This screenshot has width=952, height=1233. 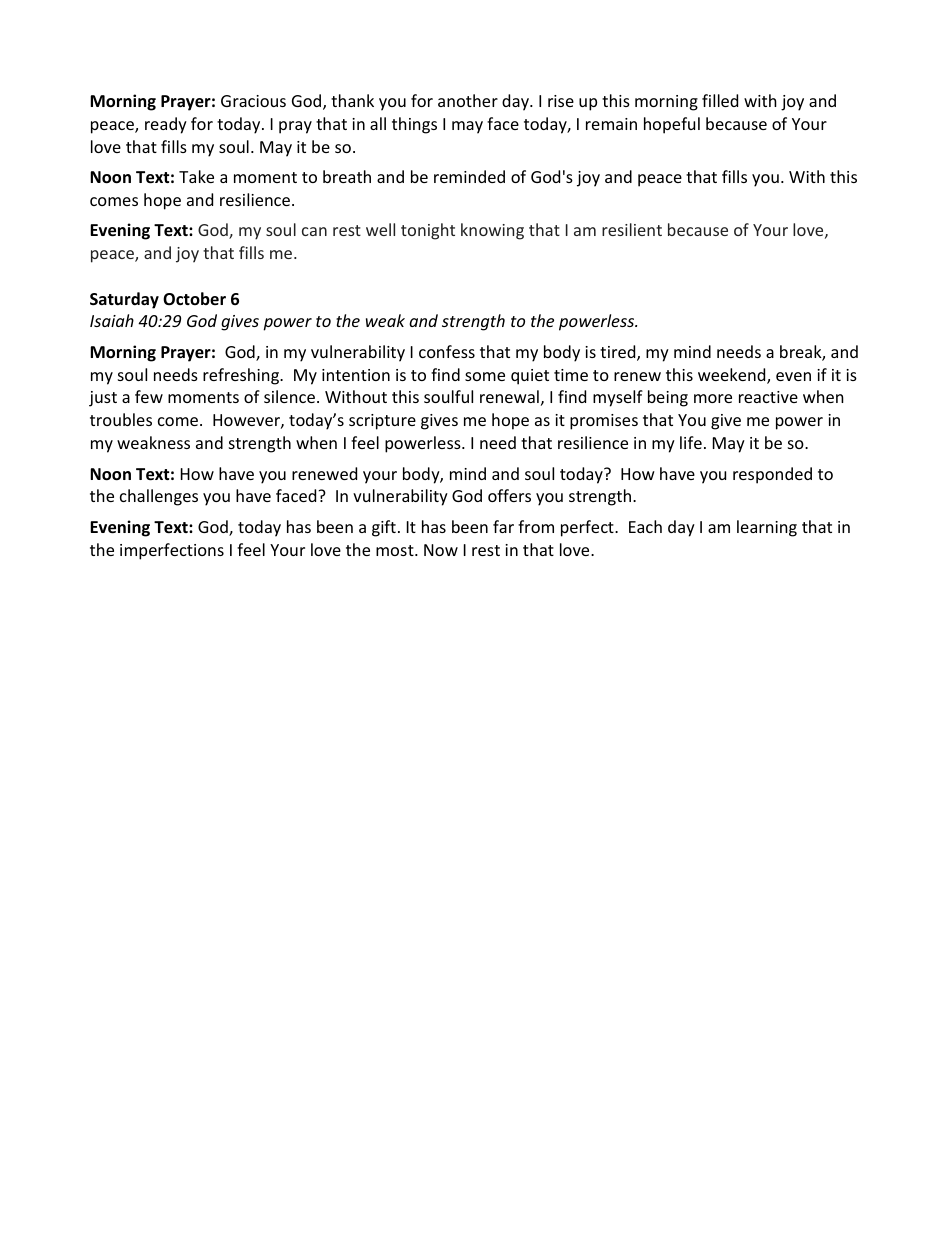 What do you see at coordinates (166, 125) in the screenshot?
I see `ready` at bounding box center [166, 125].
